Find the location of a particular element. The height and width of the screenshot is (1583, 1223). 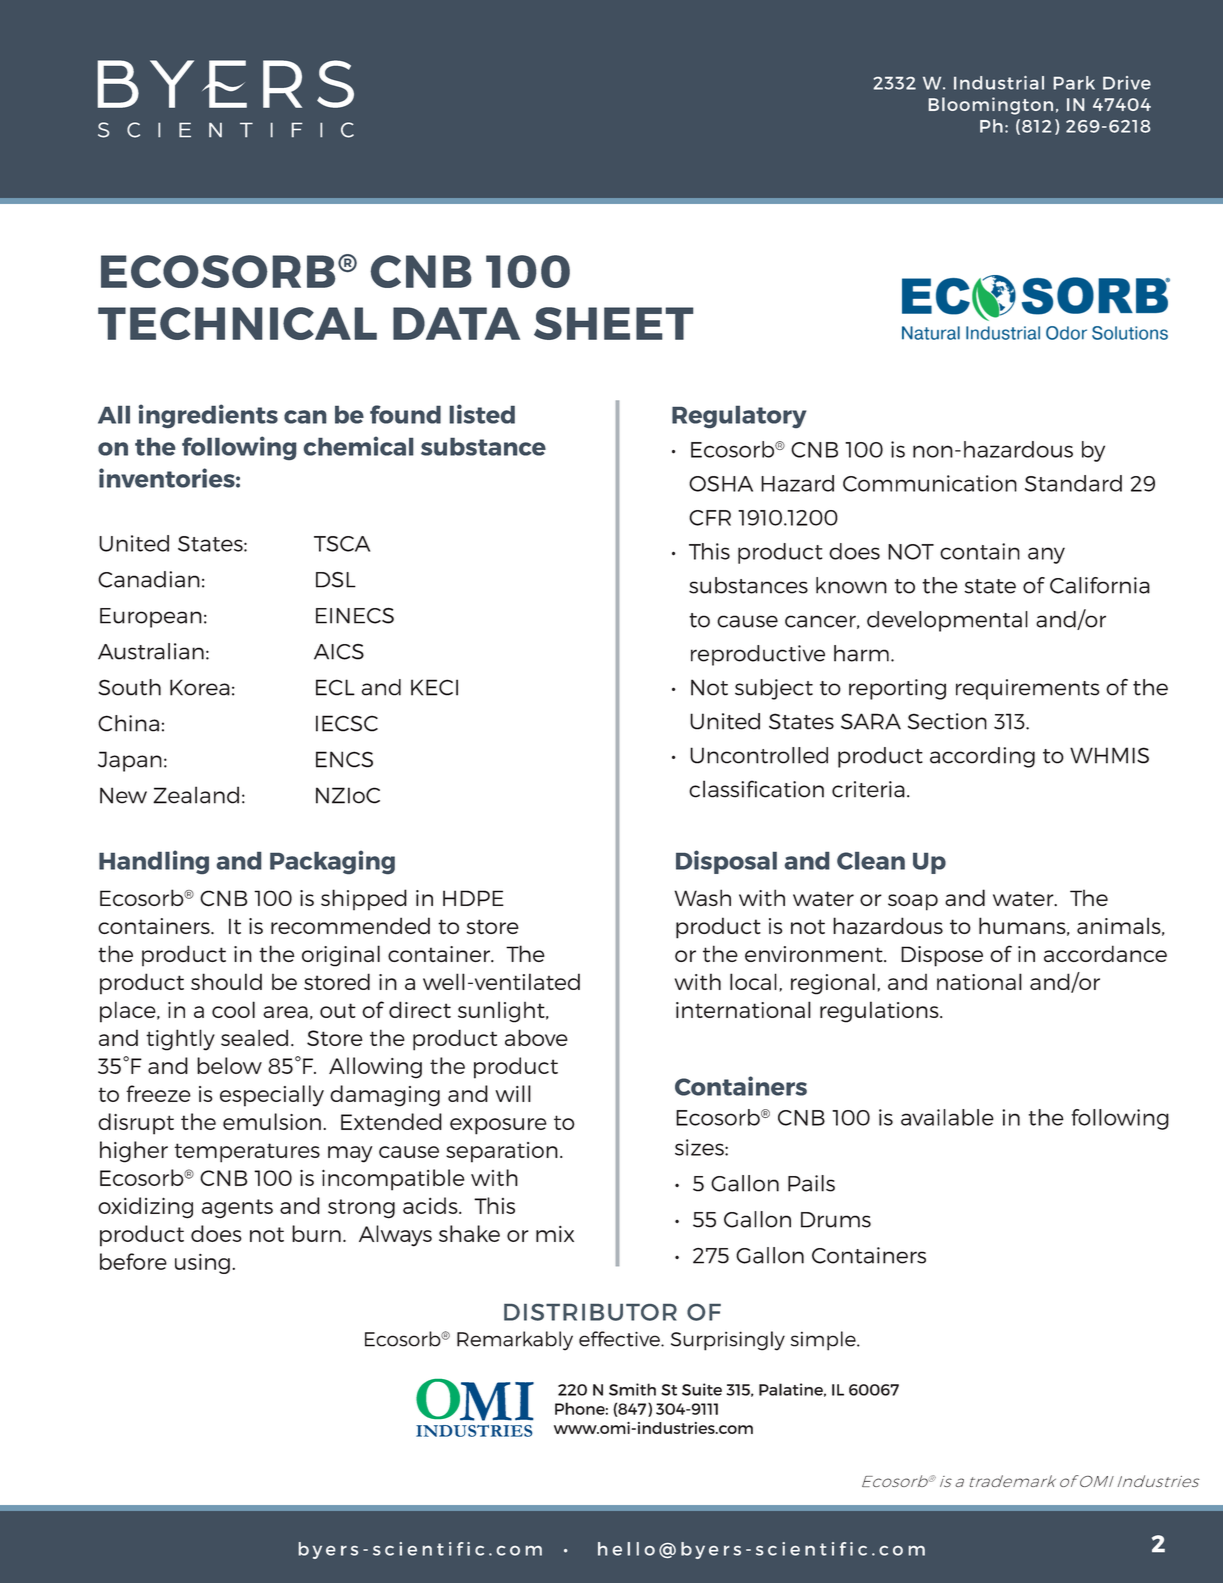

effective is located at coordinates (620, 1339).
